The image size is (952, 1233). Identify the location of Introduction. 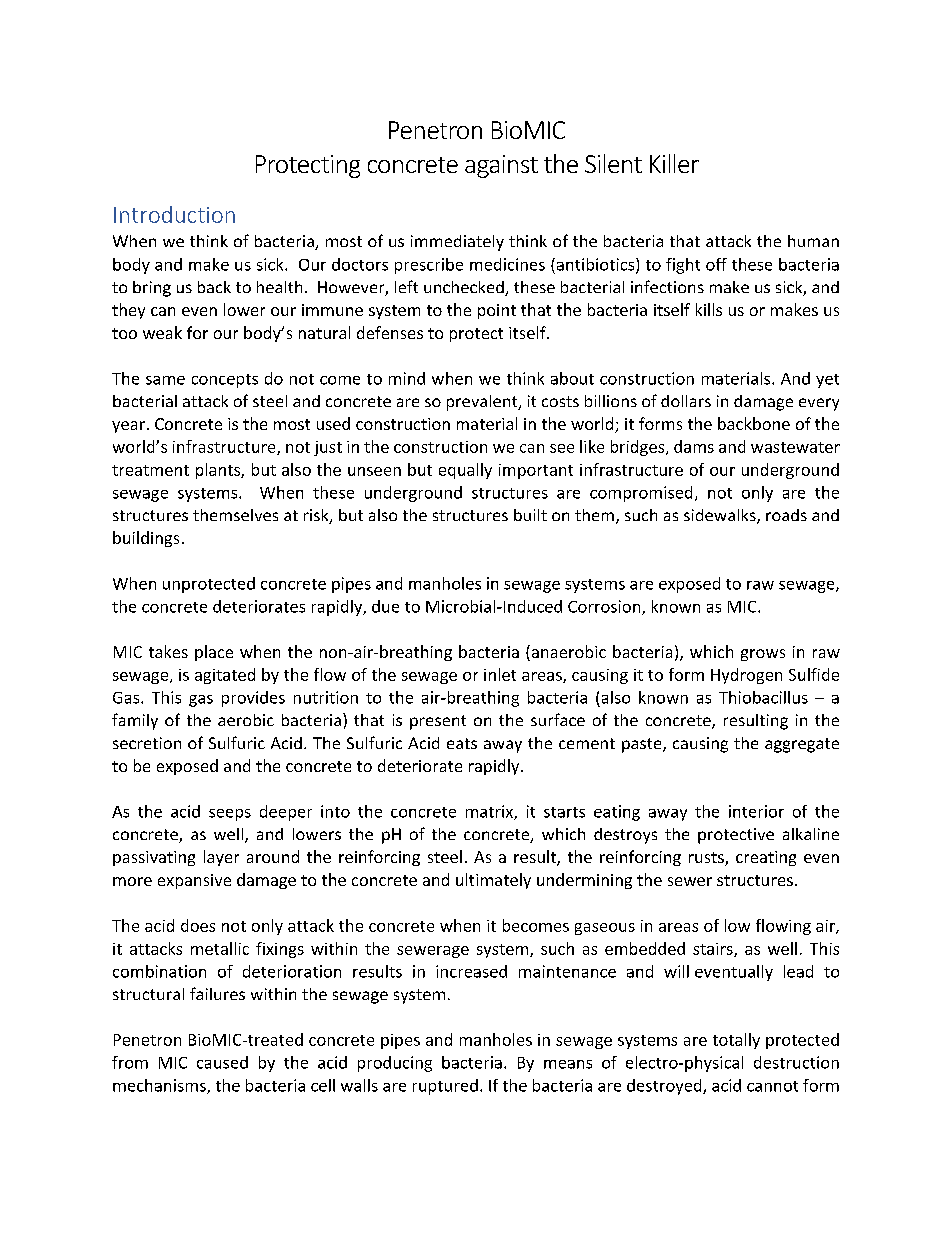
(174, 214).
